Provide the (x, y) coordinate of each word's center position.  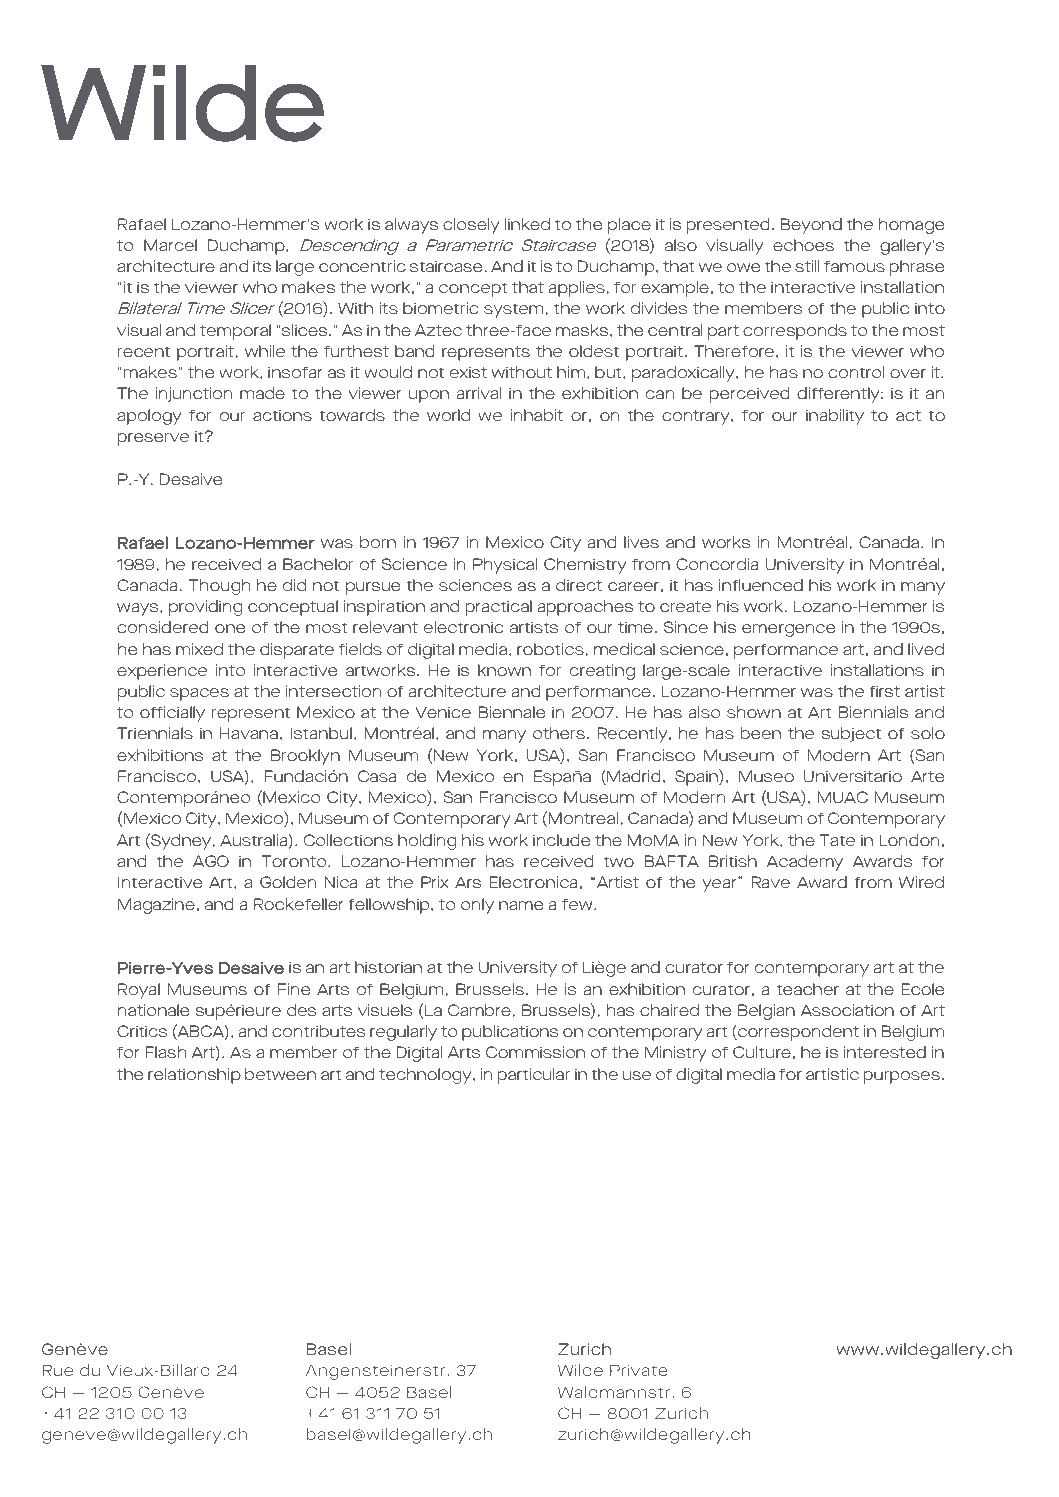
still (807, 266)
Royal (139, 991)
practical (499, 608)
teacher (808, 989)
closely (471, 226)
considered (163, 627)
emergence (788, 630)
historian (388, 967)
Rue (58, 1370)
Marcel (170, 245)
